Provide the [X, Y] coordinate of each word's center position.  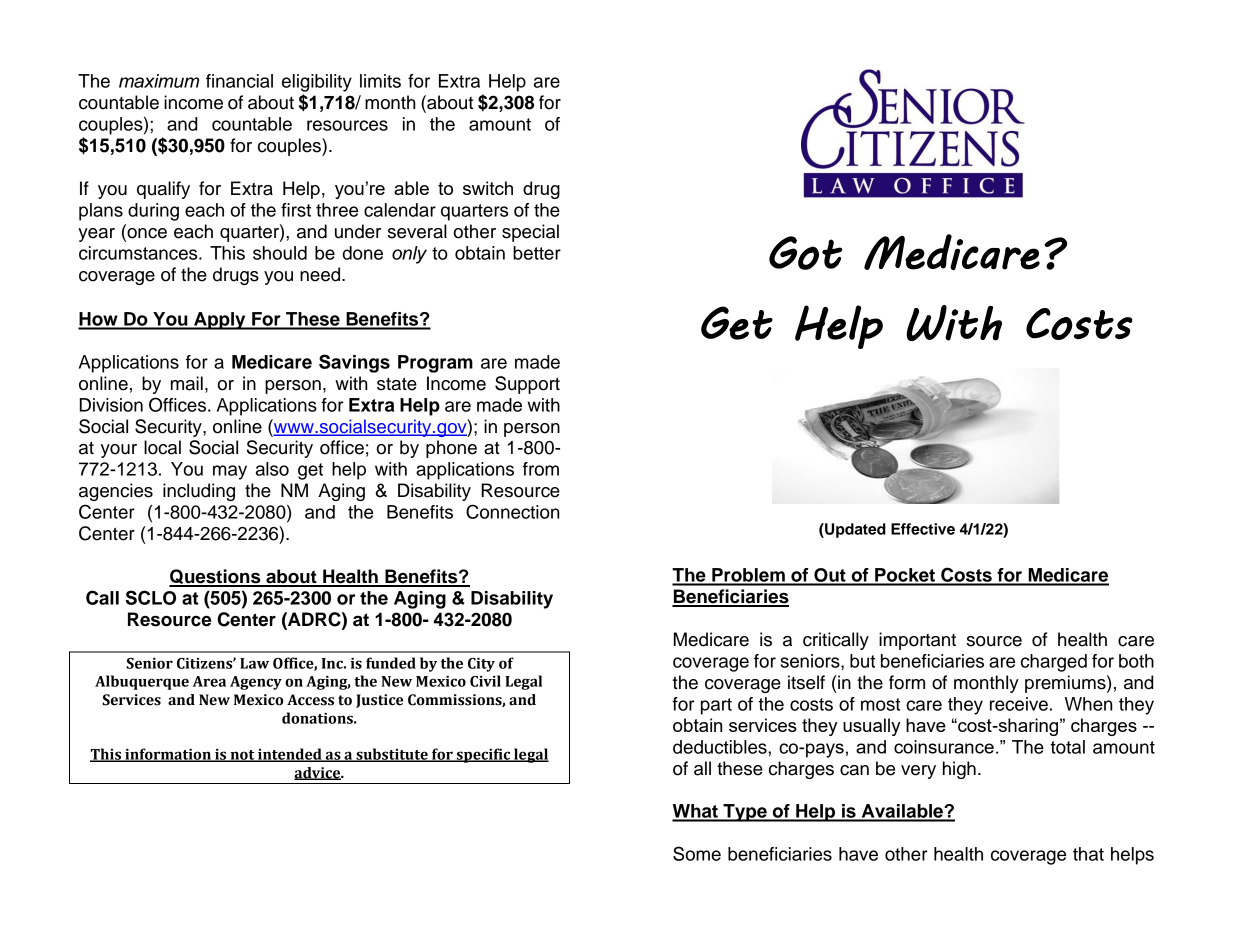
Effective [923, 529]
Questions [216, 577]
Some [697, 853]
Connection [513, 511]
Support [527, 385]
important [917, 641]
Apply [220, 321]
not [242, 756]
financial [239, 81]
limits [380, 81]
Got [805, 253]
